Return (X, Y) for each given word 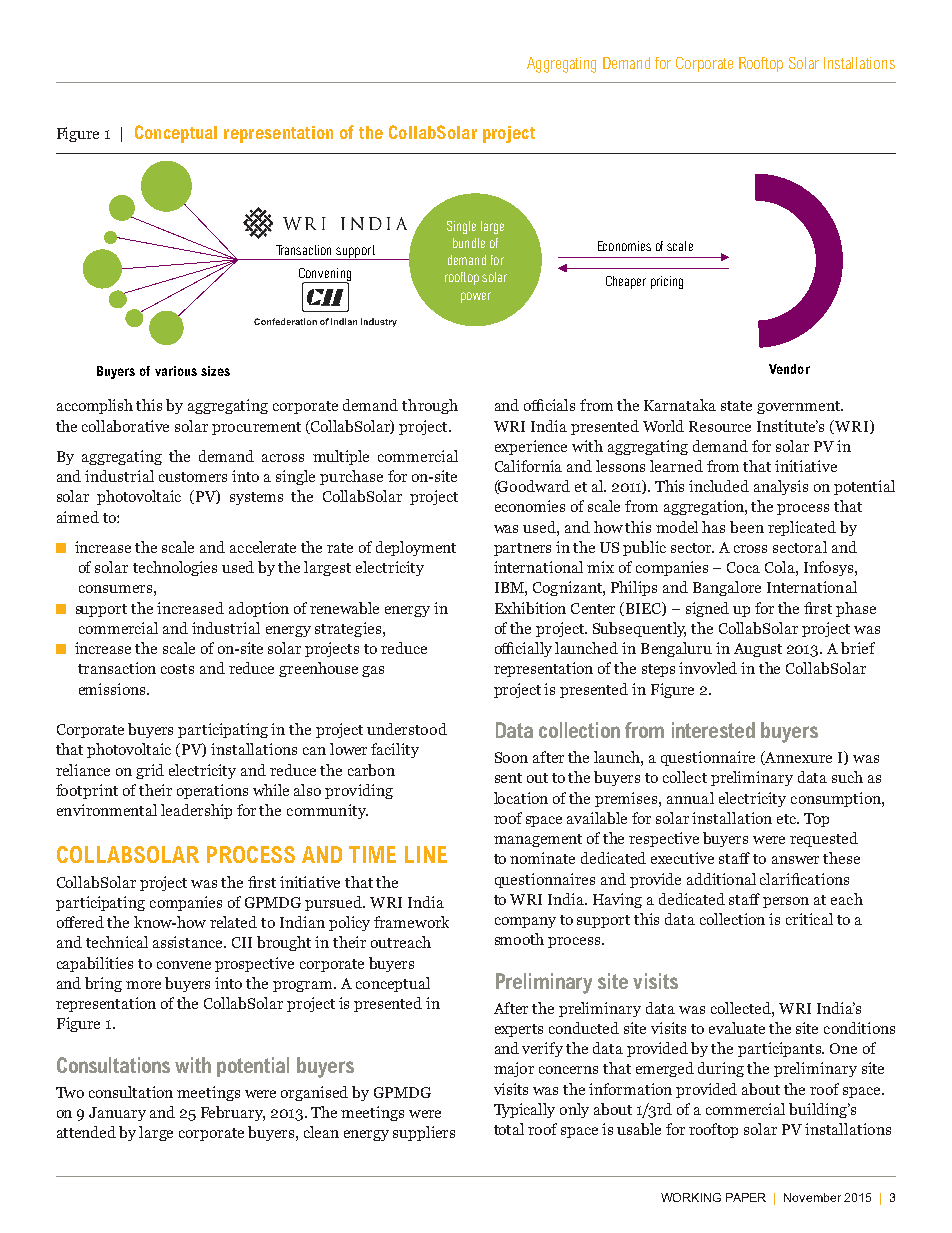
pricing (667, 282)
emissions (113, 689)
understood (407, 729)
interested (713, 730)
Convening (325, 275)
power (476, 297)
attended (86, 1132)
